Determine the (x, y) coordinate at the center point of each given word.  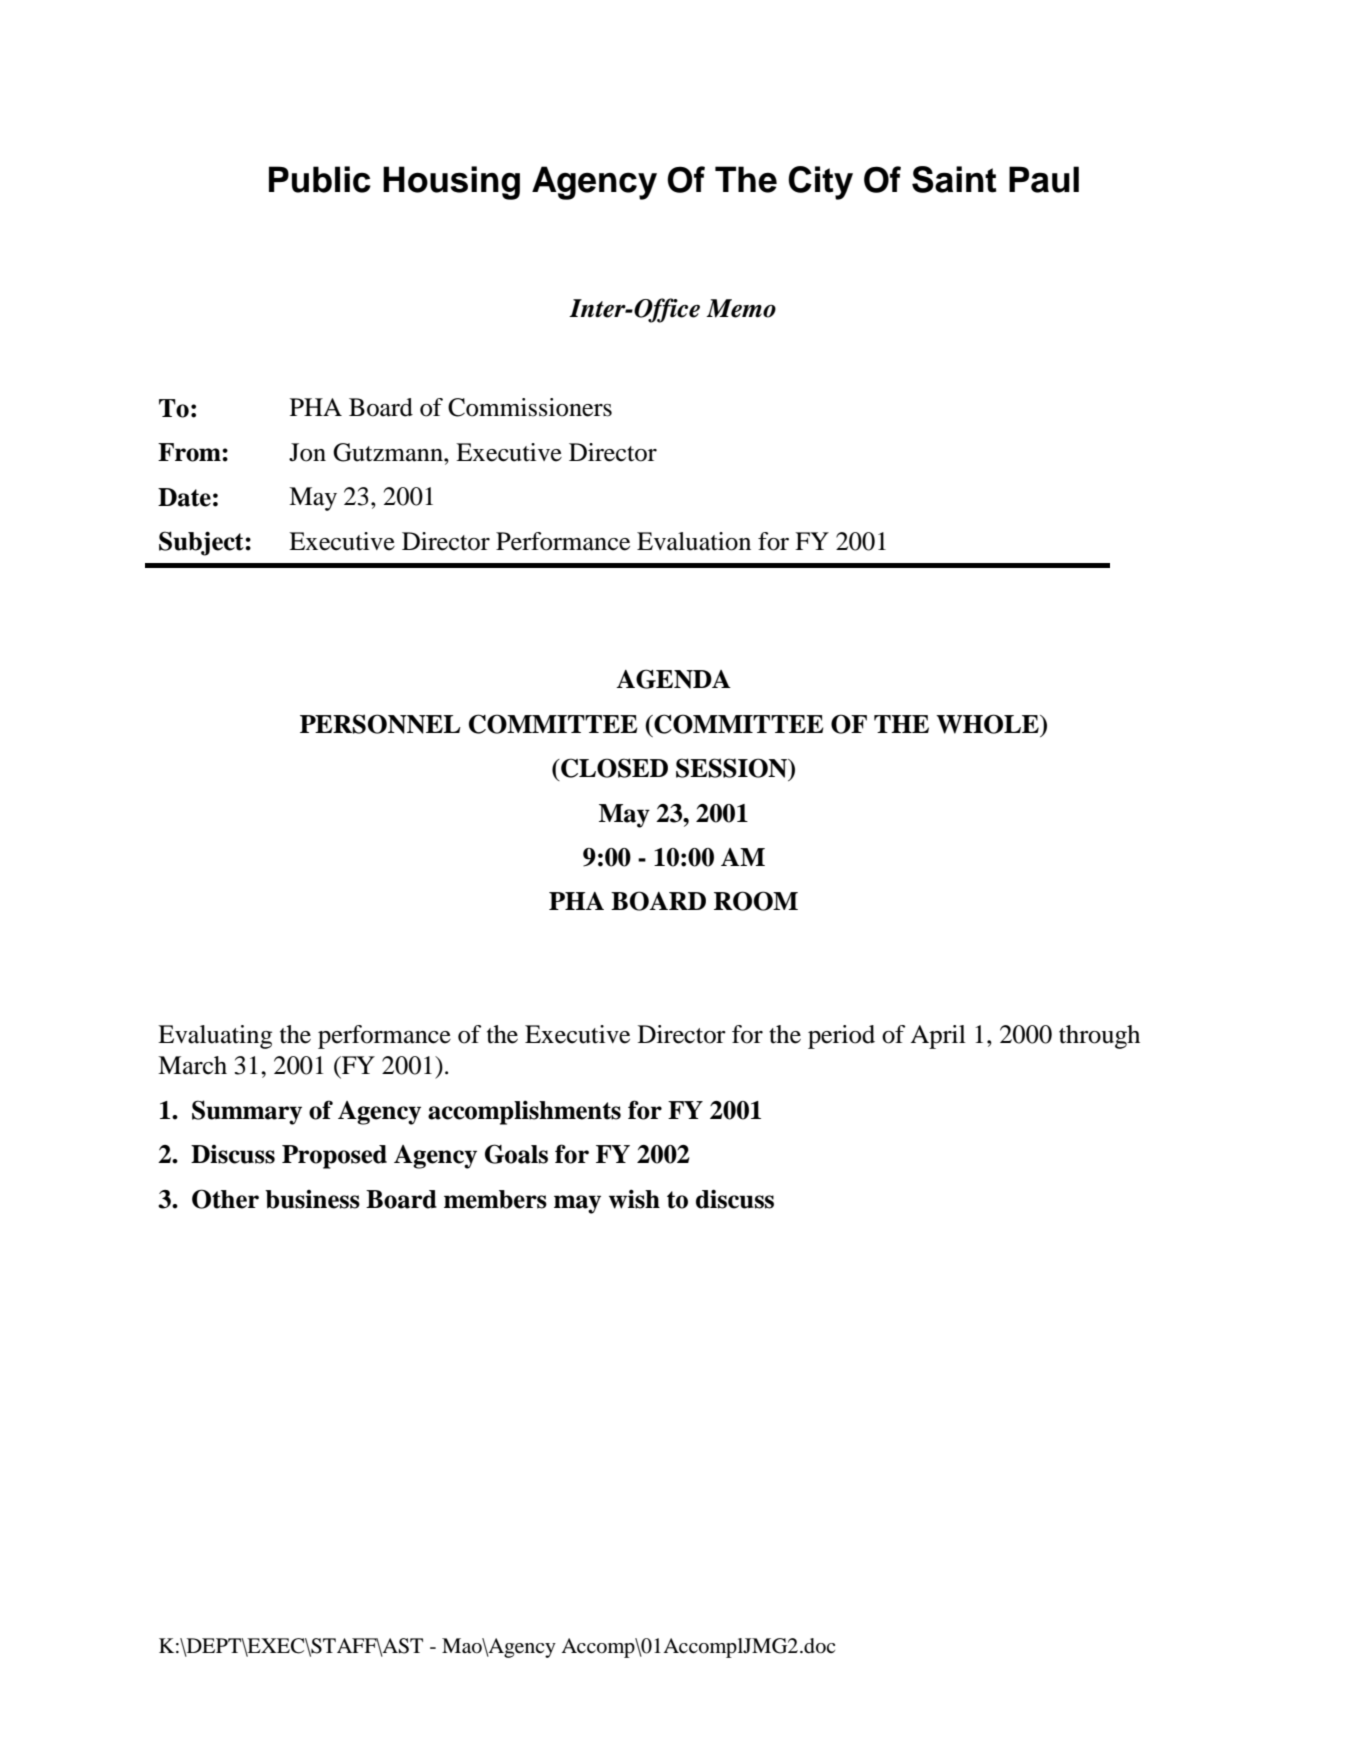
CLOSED (613, 768)
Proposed (334, 1157)
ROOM (756, 901)
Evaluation (694, 541)
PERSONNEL (380, 724)
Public (320, 179)
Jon (307, 452)
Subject (202, 543)
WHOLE (988, 724)
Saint (954, 179)
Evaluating (215, 1037)
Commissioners (530, 407)
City (820, 183)
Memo (741, 308)
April (938, 1037)
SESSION (733, 769)
